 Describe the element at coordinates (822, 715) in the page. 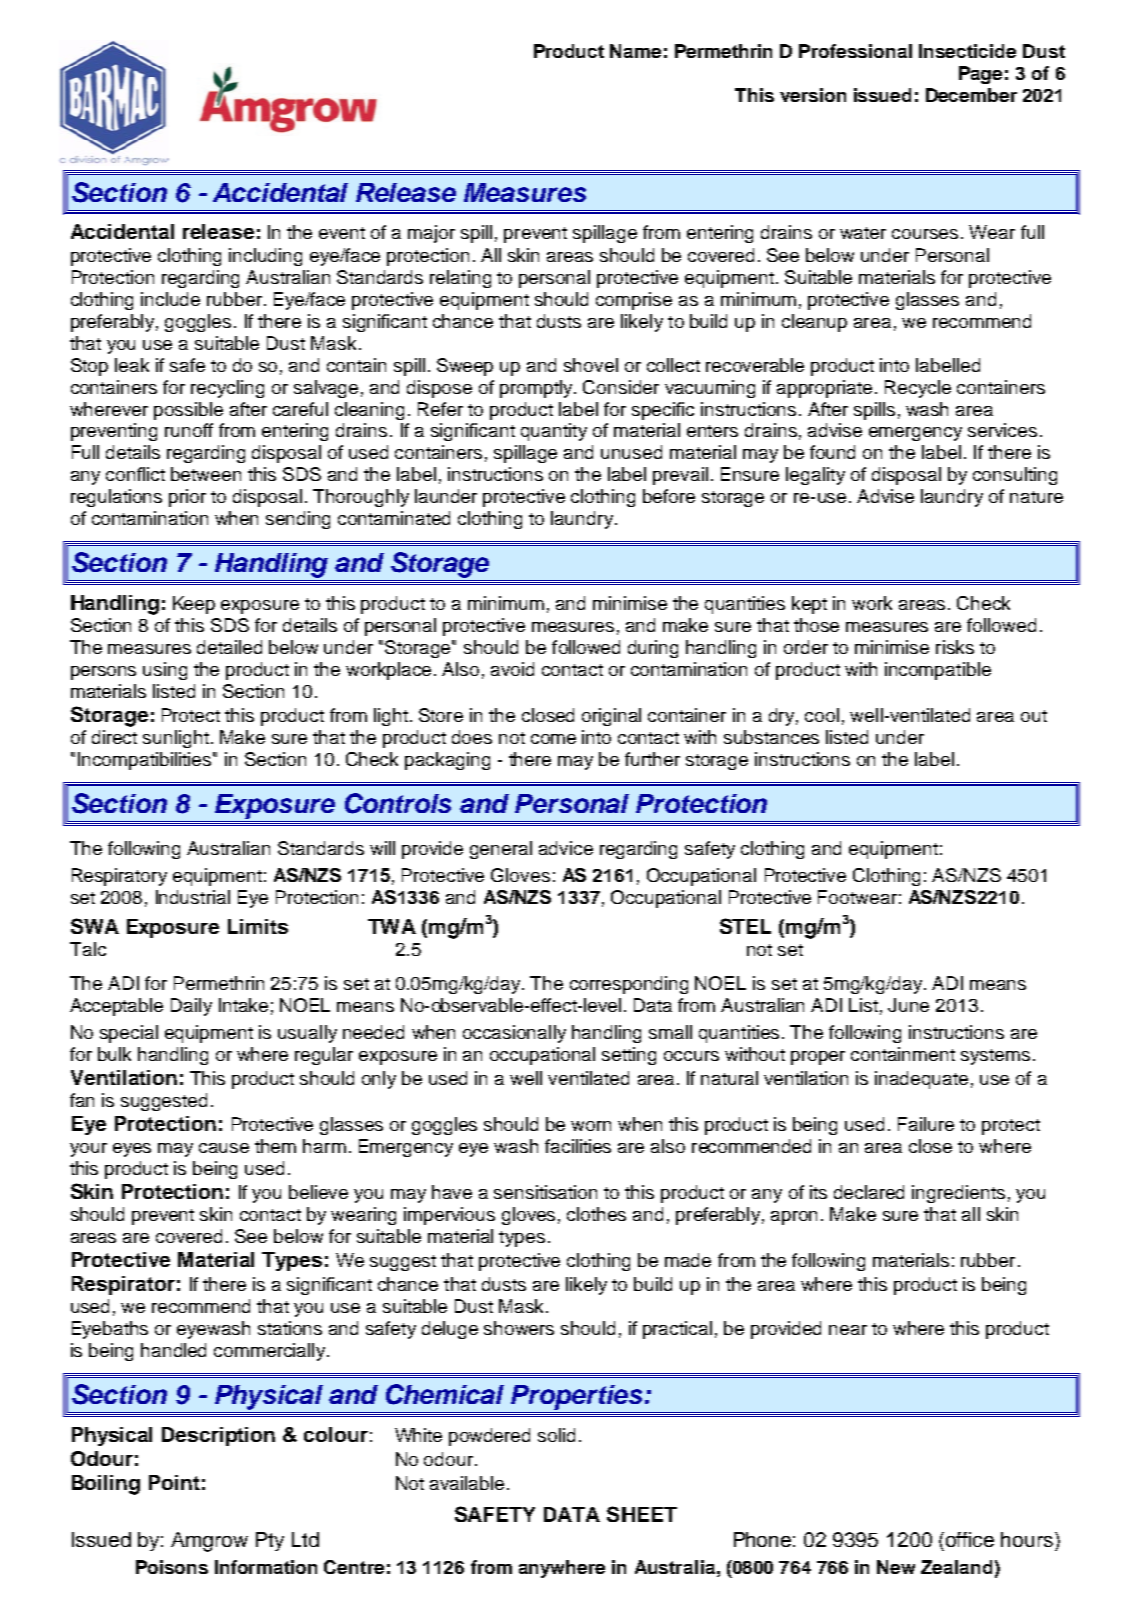

I see `cool` at that location.
